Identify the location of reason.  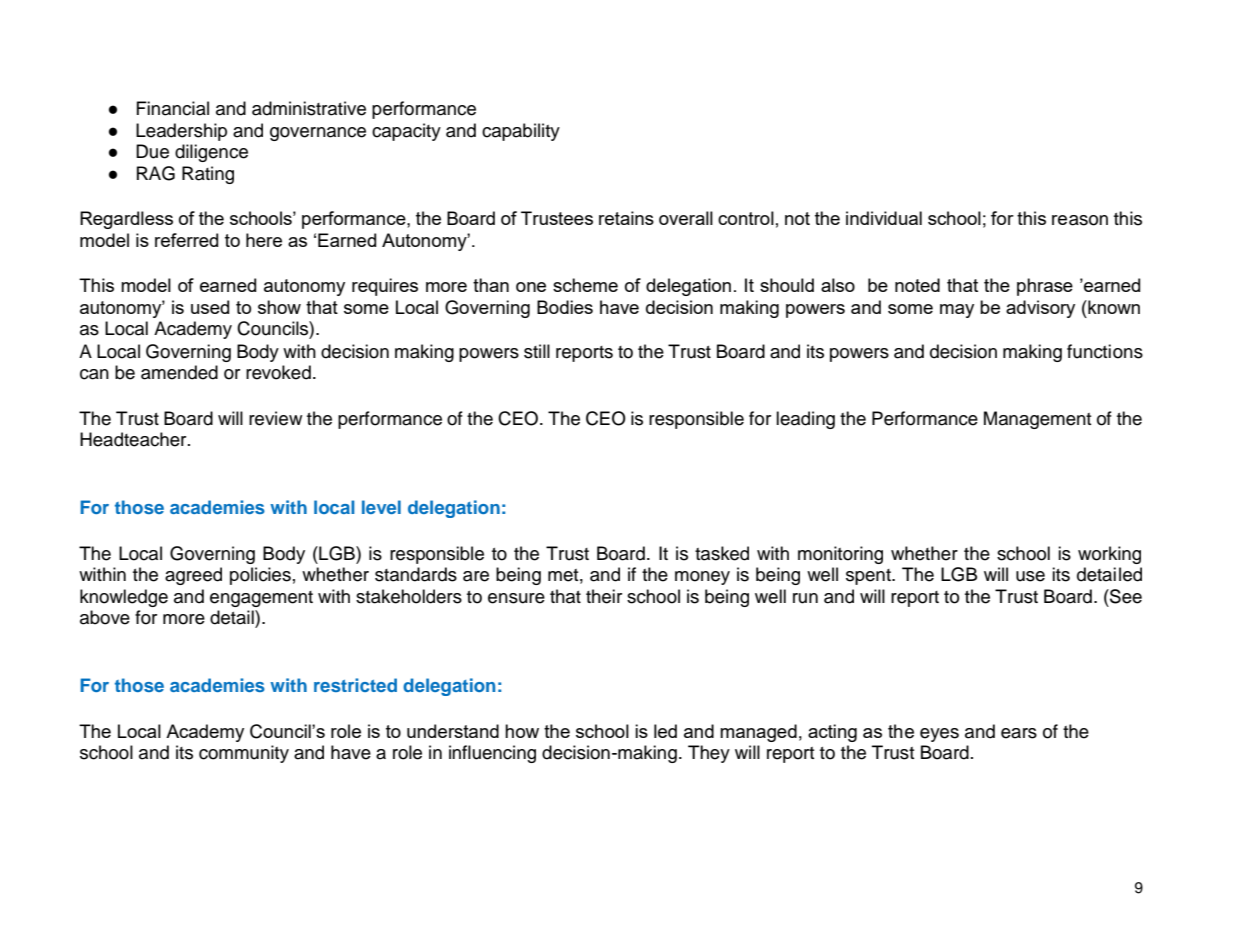
(1080, 220).
